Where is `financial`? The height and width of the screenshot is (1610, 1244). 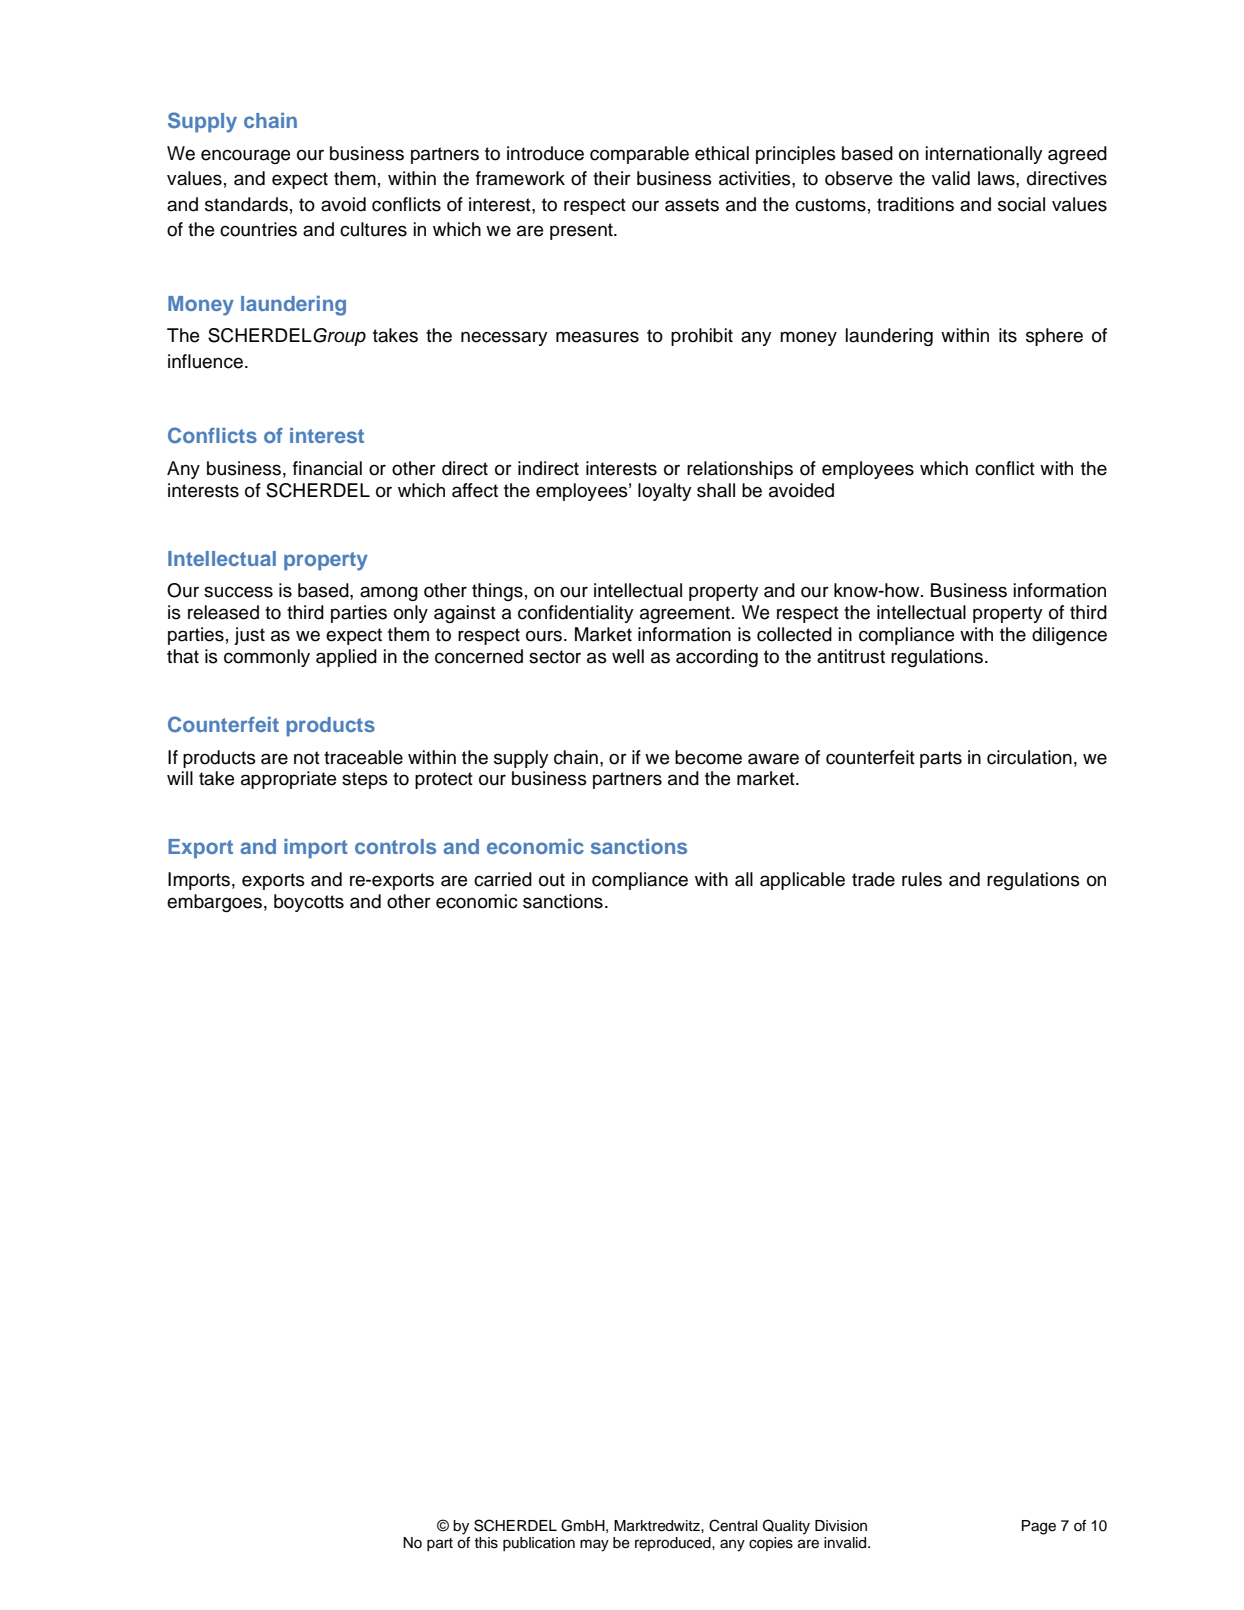
financial is located at coordinates (327, 468).
